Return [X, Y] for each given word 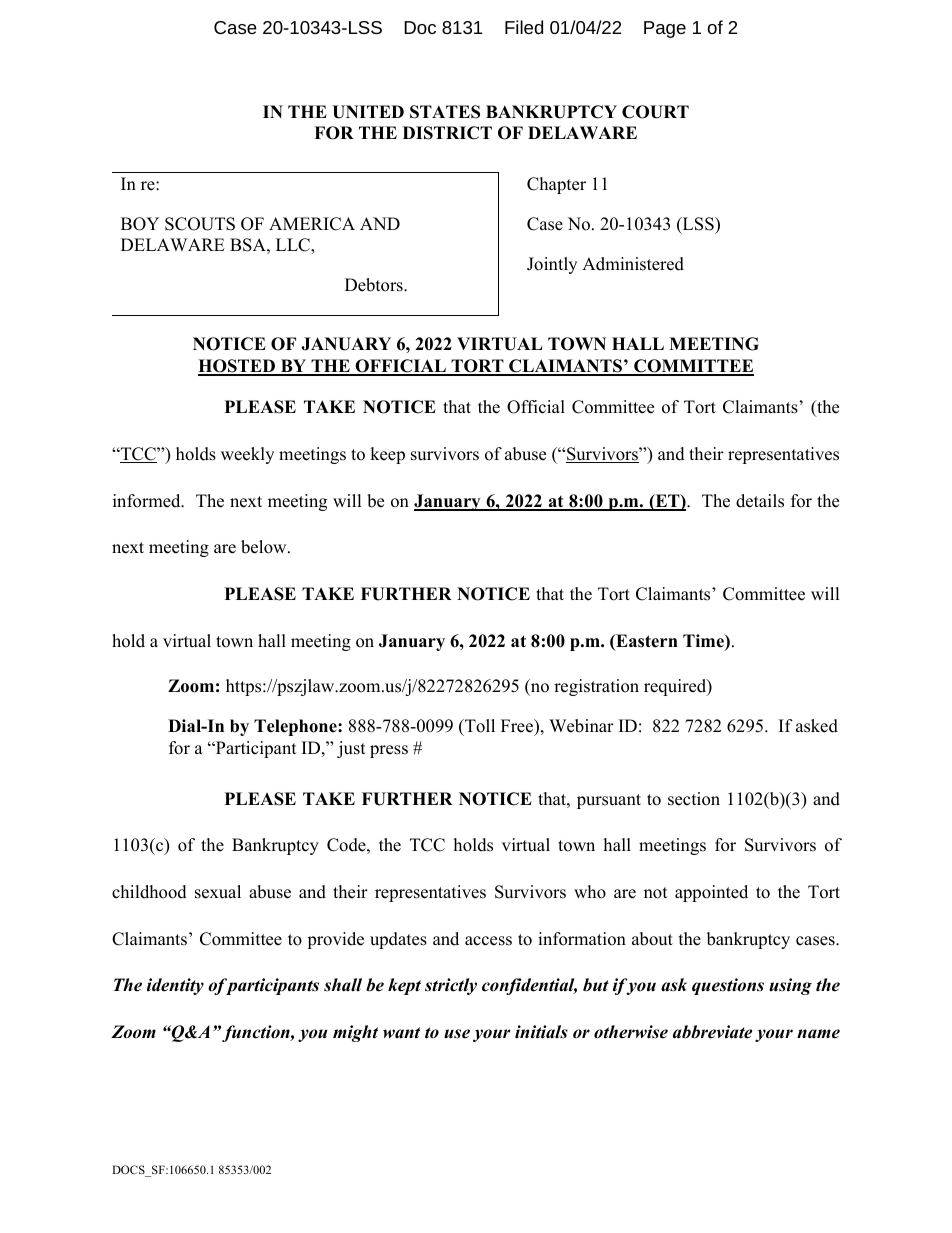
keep [387, 455]
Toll [479, 726]
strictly [451, 986]
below [265, 547]
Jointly [552, 265]
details [760, 501]
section [694, 799]
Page [665, 29]
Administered [633, 264]
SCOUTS [200, 224]
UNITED [368, 112]
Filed [524, 27]
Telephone [296, 727]
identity [175, 986]
